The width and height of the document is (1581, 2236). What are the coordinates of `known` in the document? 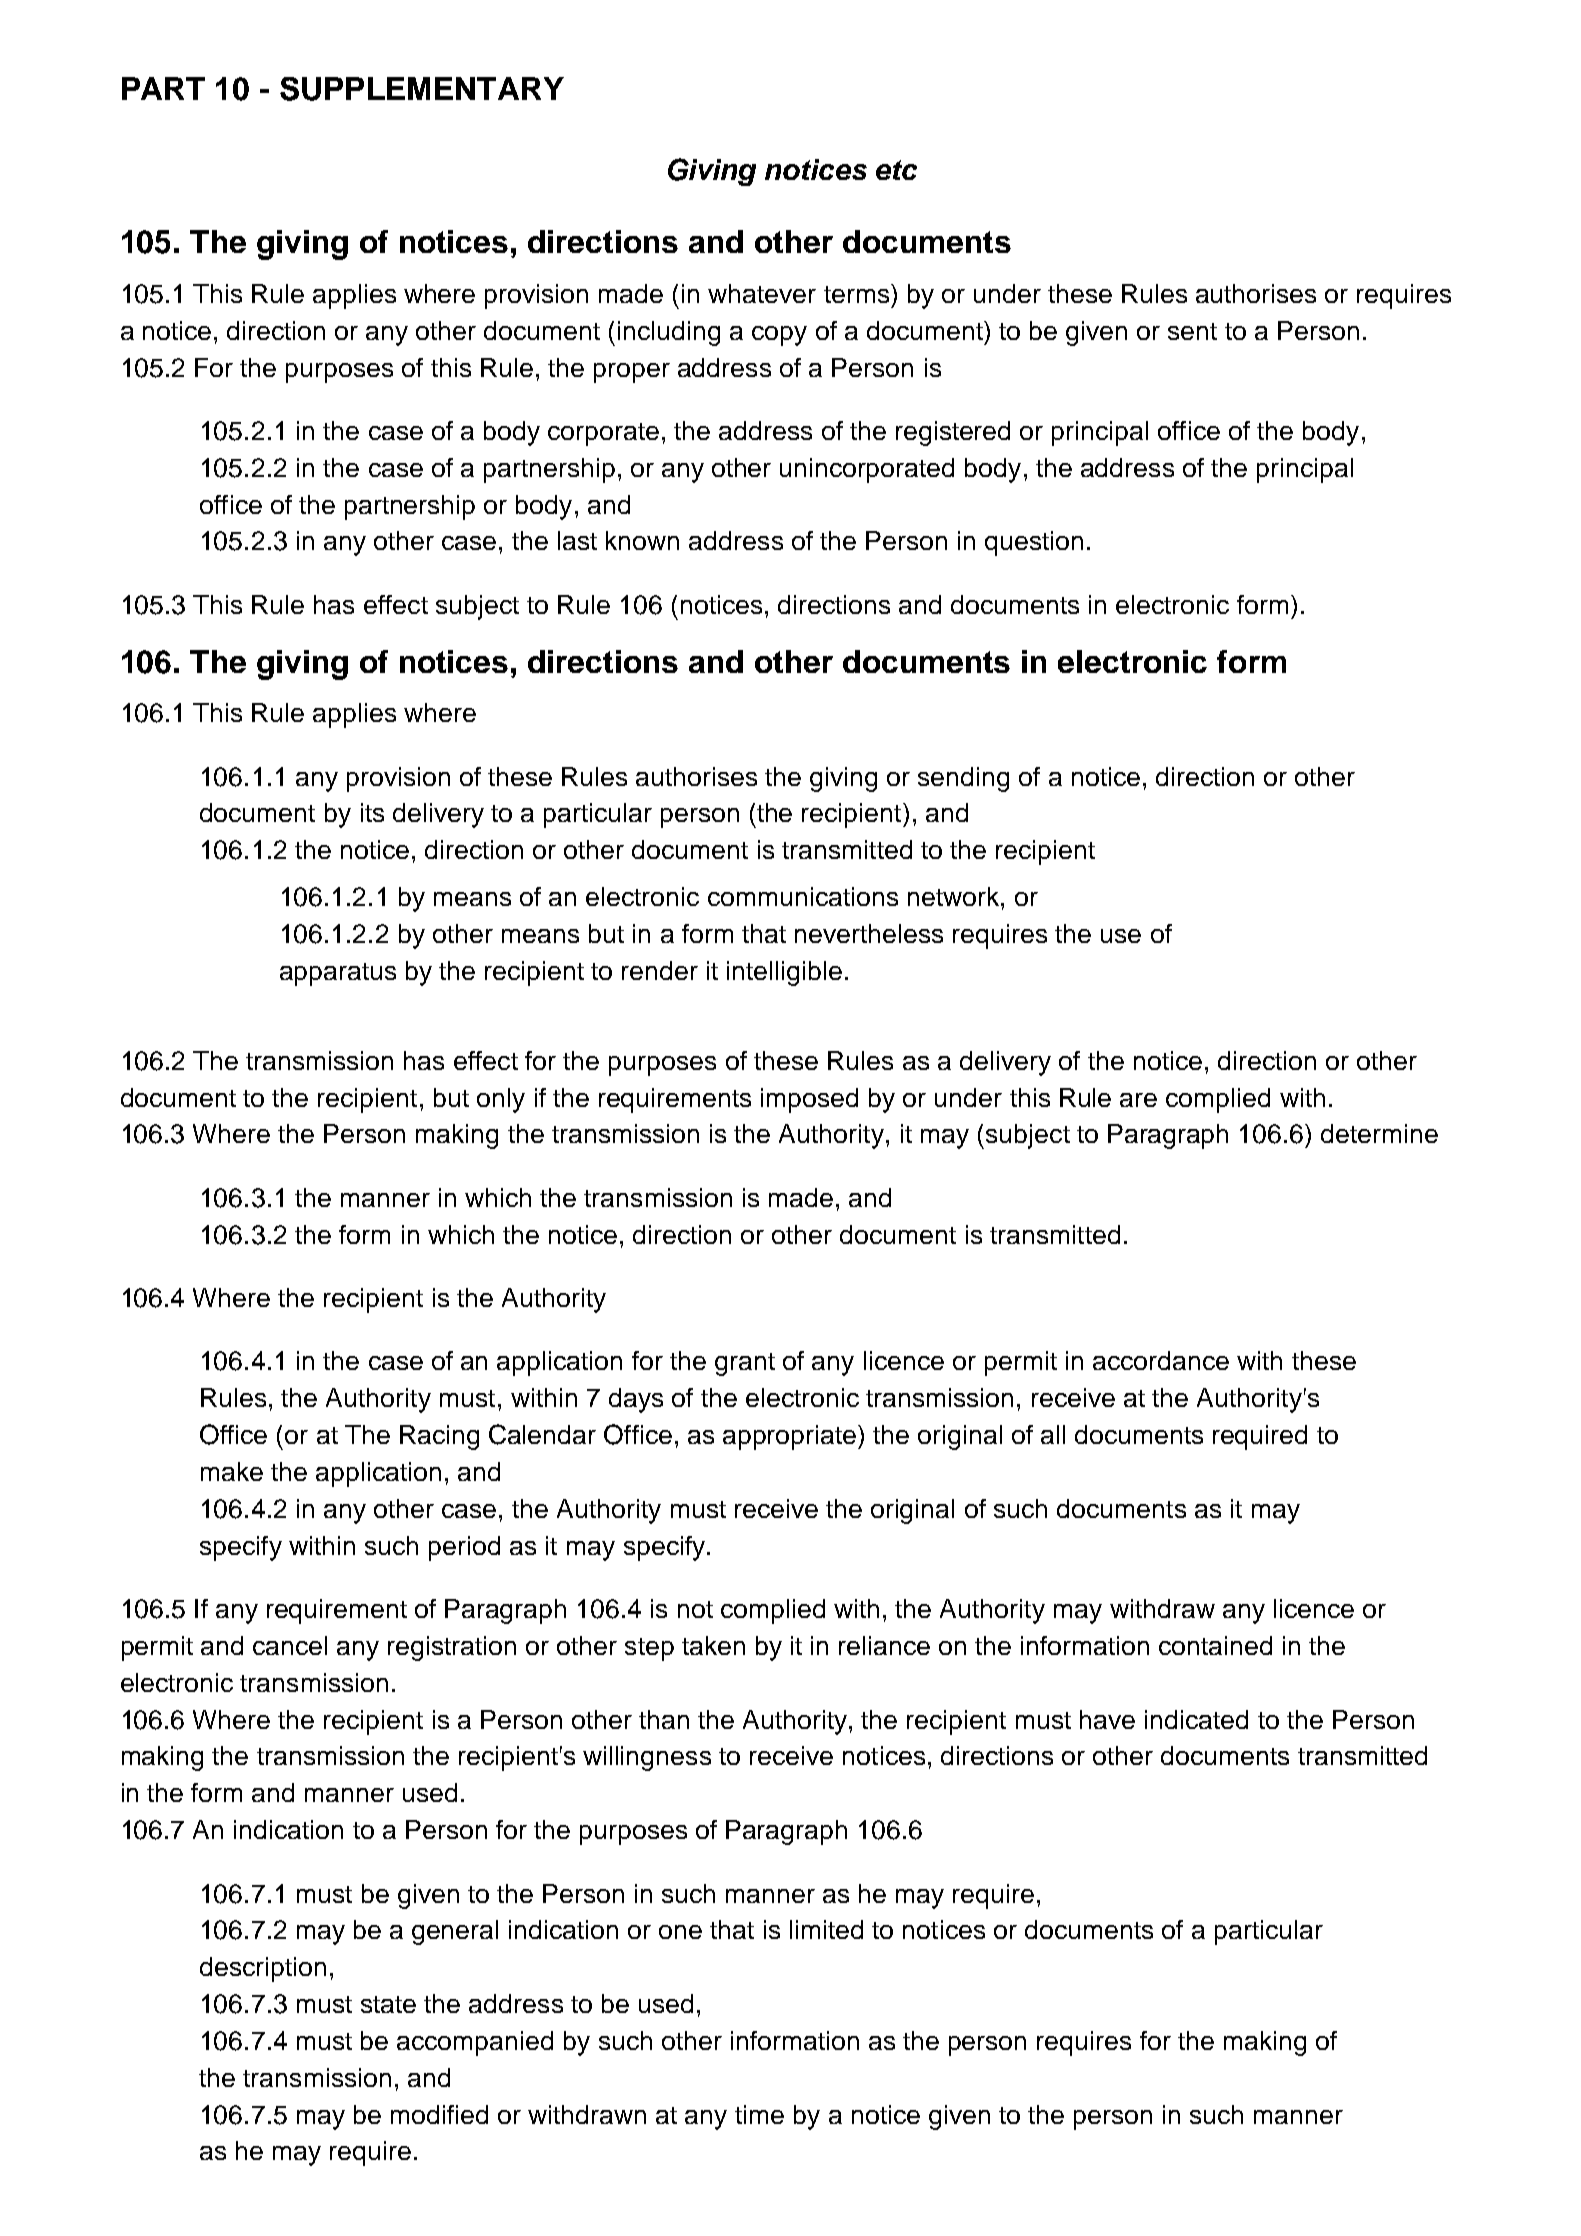 It's located at (642, 540).
